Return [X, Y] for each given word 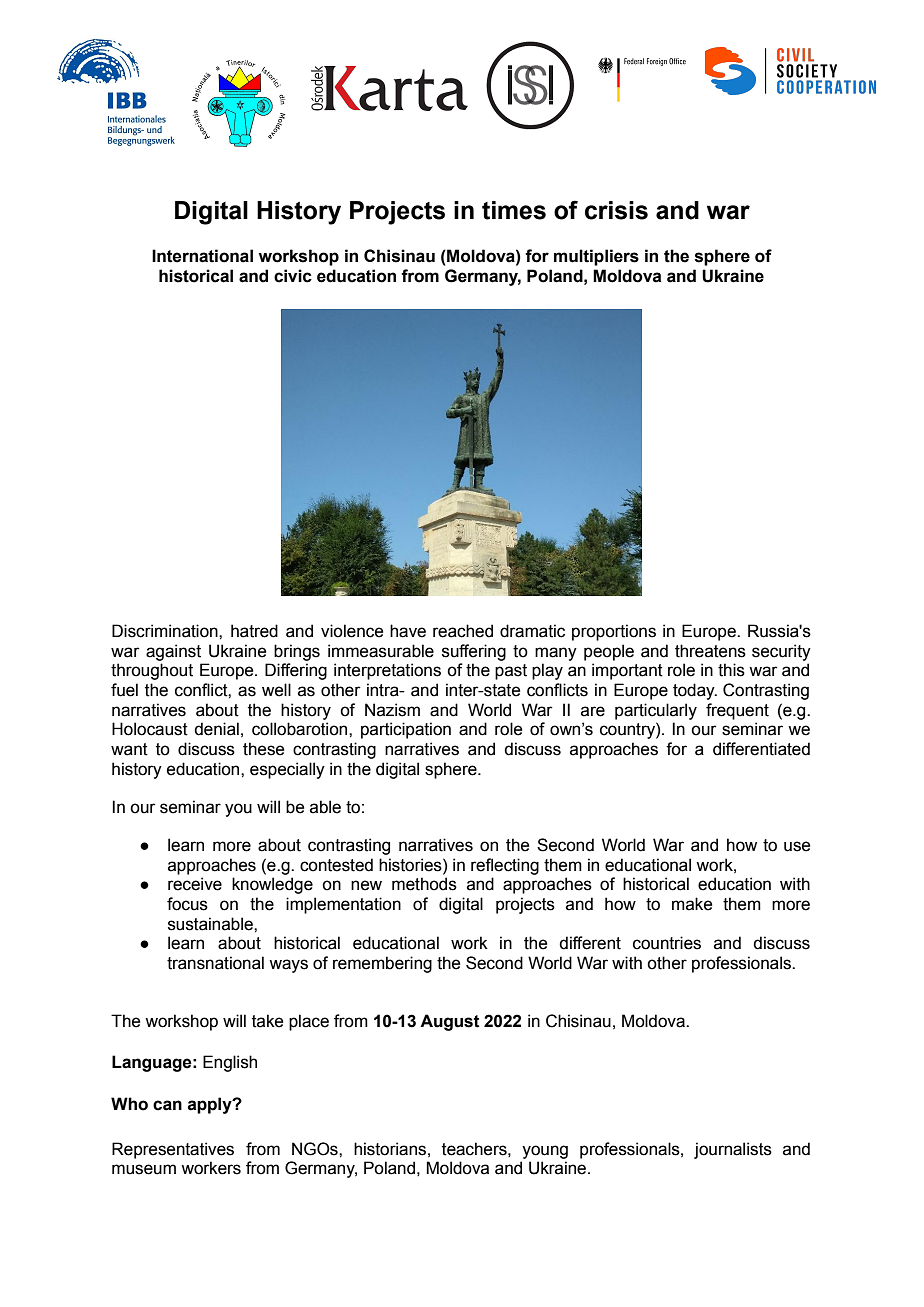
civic [293, 276]
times [514, 210]
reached [463, 631]
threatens [710, 651]
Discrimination [166, 631]
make [692, 904]
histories [411, 865]
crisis [616, 210]
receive [195, 884]
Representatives [173, 1150]
